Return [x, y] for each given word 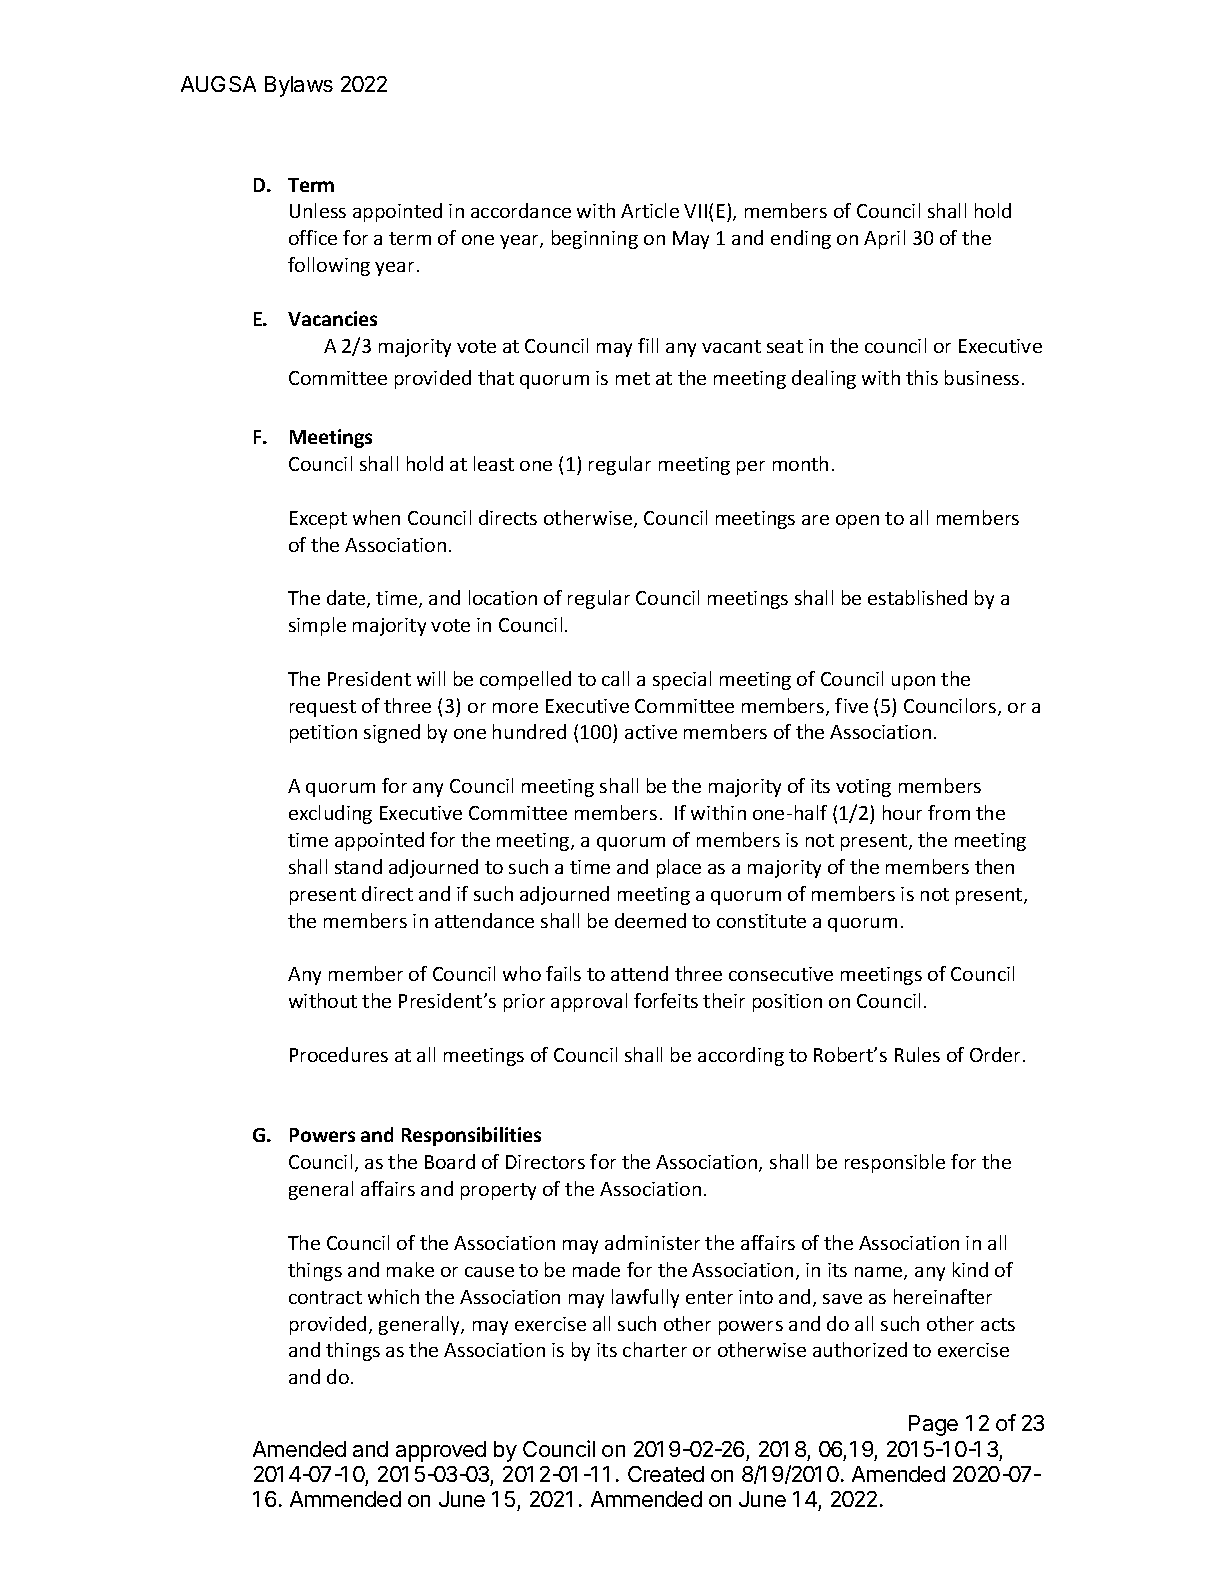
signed [392, 733]
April [884, 239]
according [741, 1056]
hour [902, 812]
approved [441, 1451]
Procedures [339, 1054]
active [651, 732]
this [922, 377]
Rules [917, 1054]
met [633, 378]
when [376, 517]
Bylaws [299, 86]
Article [650, 210]
